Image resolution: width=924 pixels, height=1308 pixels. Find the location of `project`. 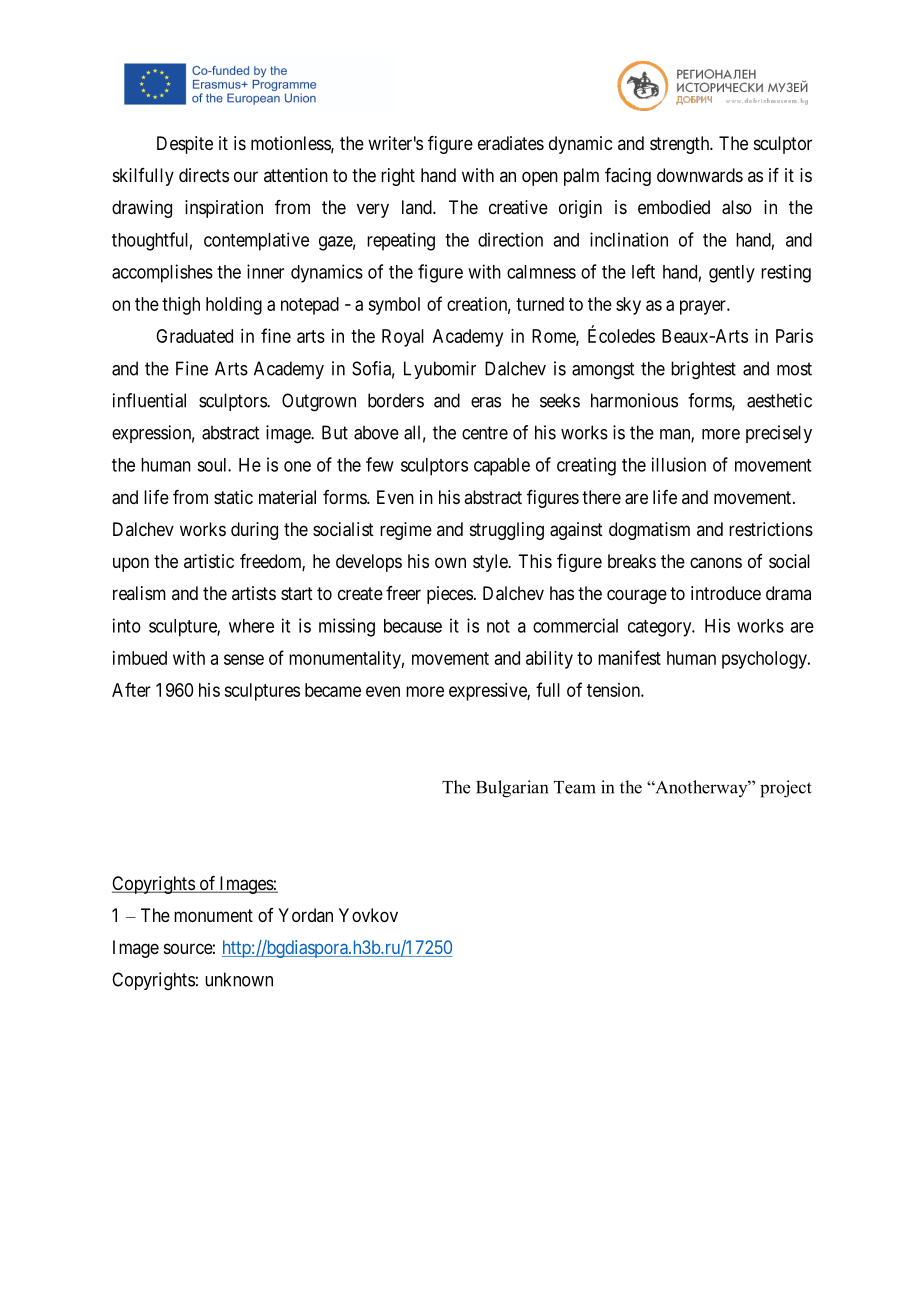

project is located at coordinates (786, 789).
